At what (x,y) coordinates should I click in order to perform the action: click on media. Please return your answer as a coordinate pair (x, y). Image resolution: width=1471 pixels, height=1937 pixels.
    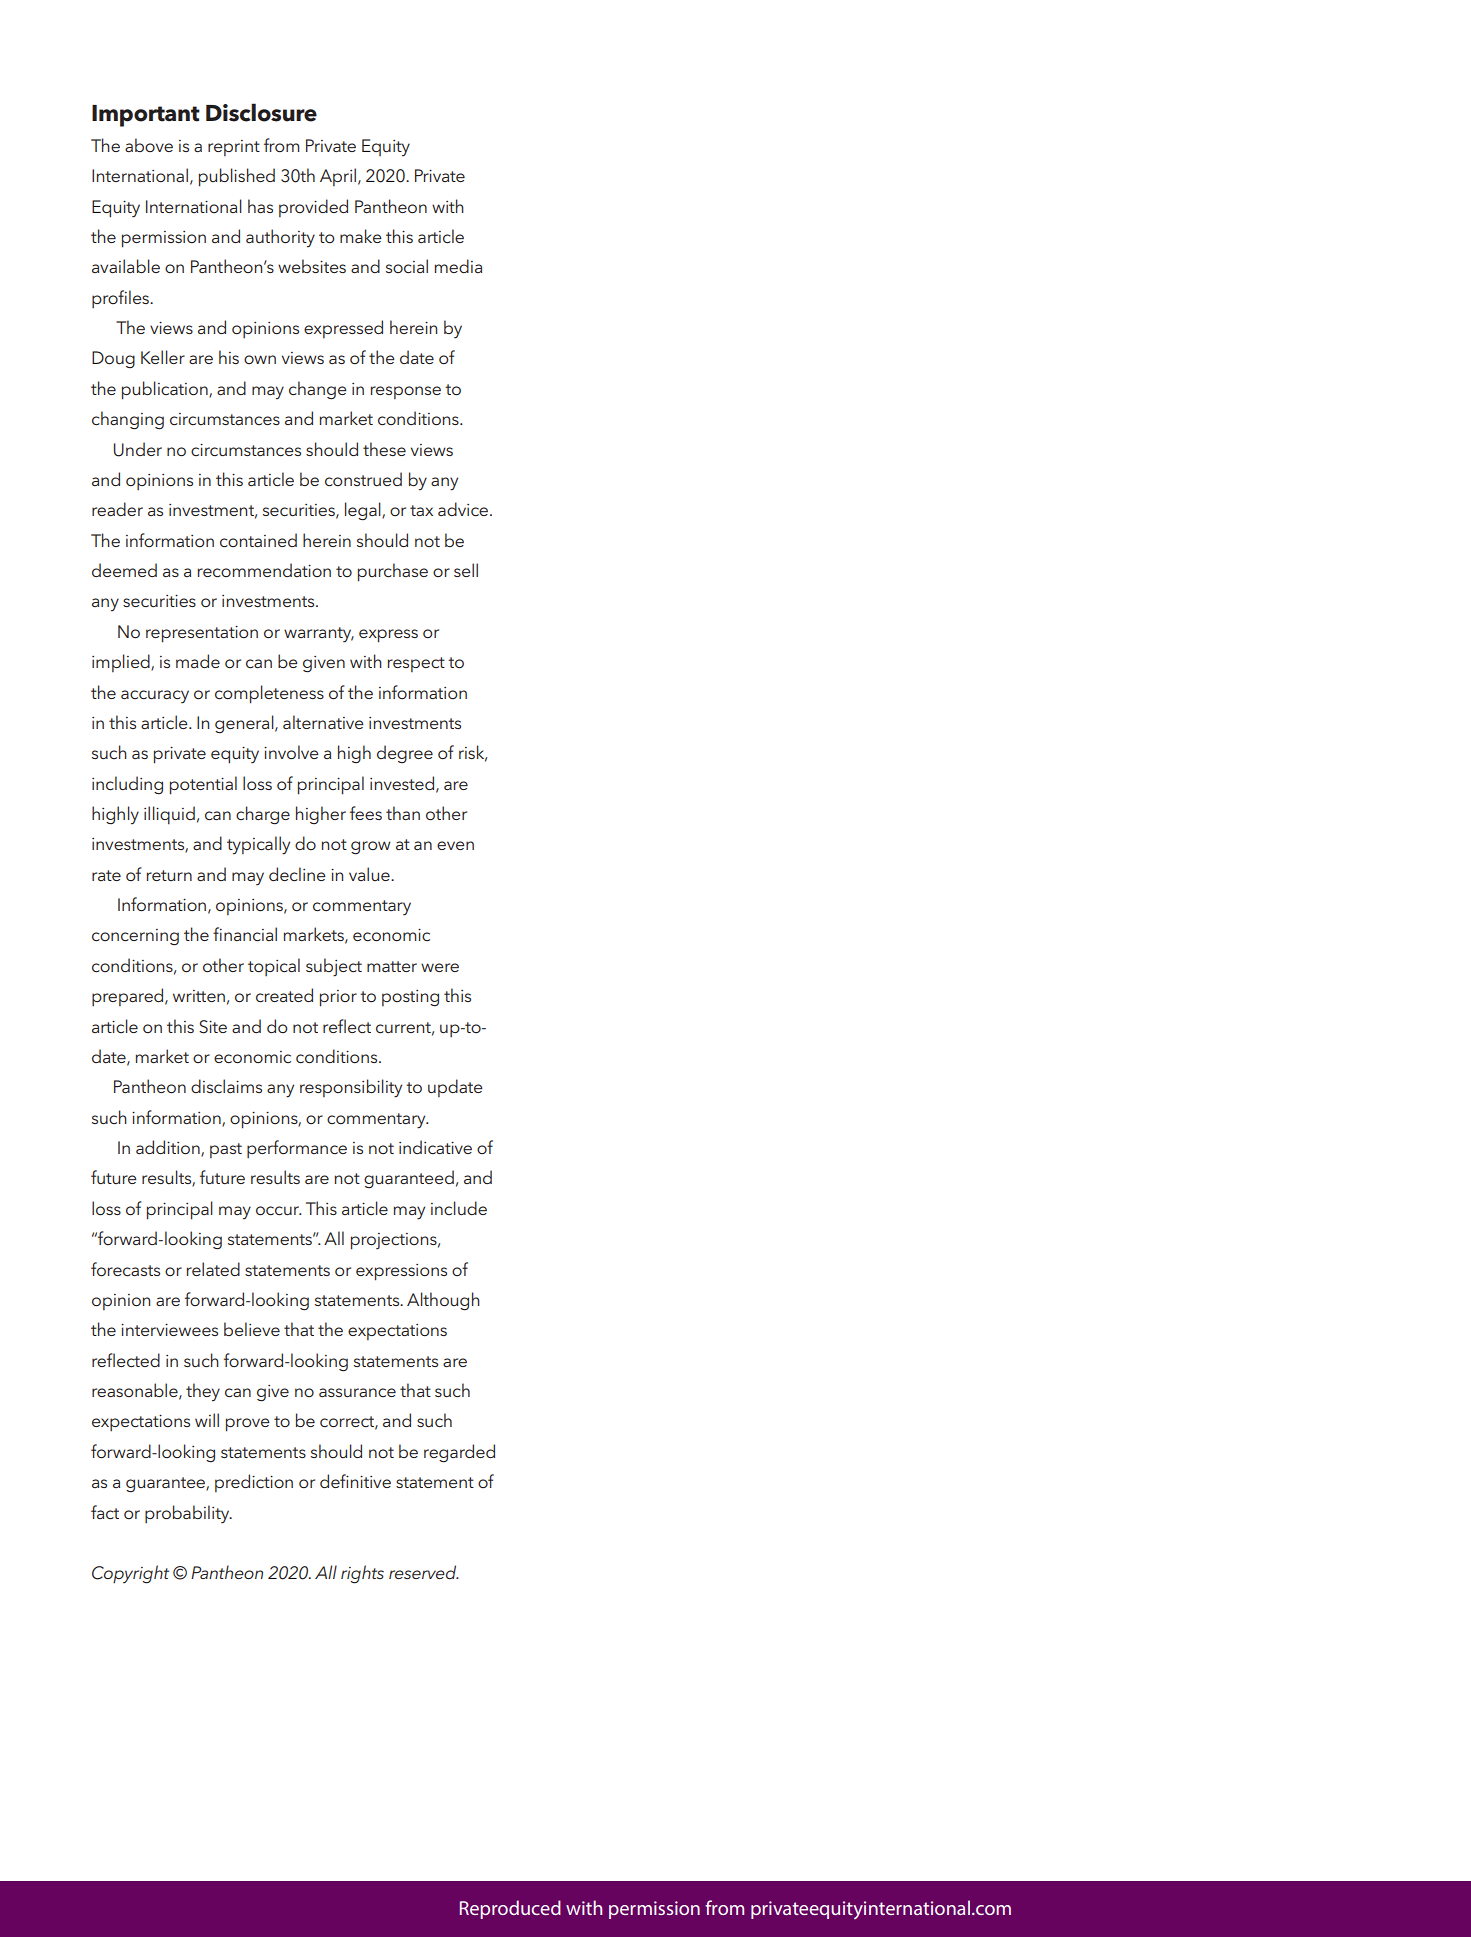
    Looking at the image, I should click on (458, 266).
